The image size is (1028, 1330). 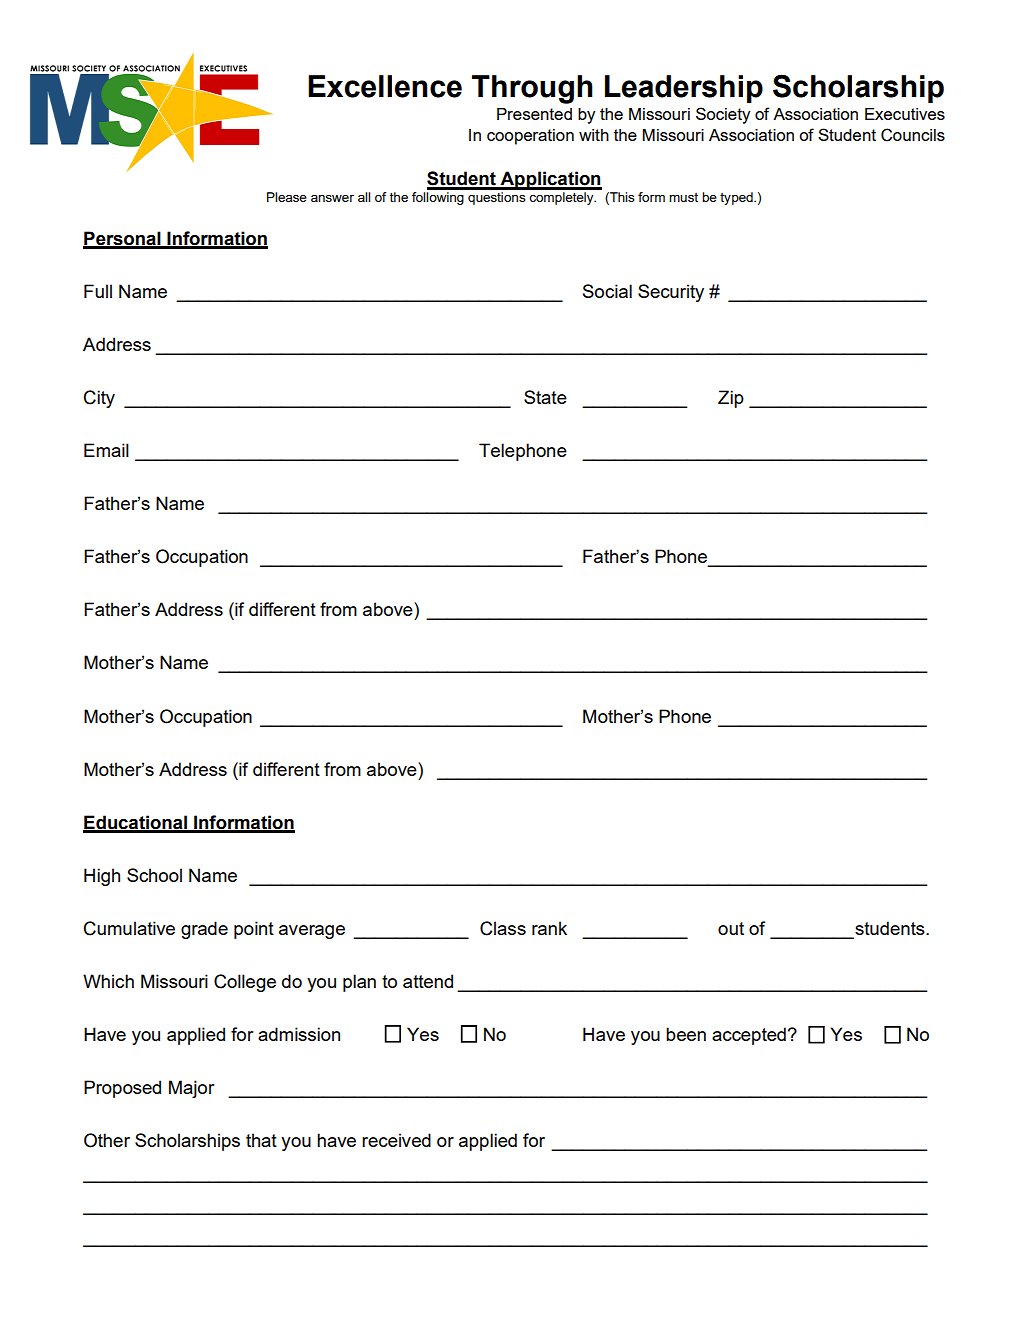 I want to click on Major, so click(x=192, y=1089).
